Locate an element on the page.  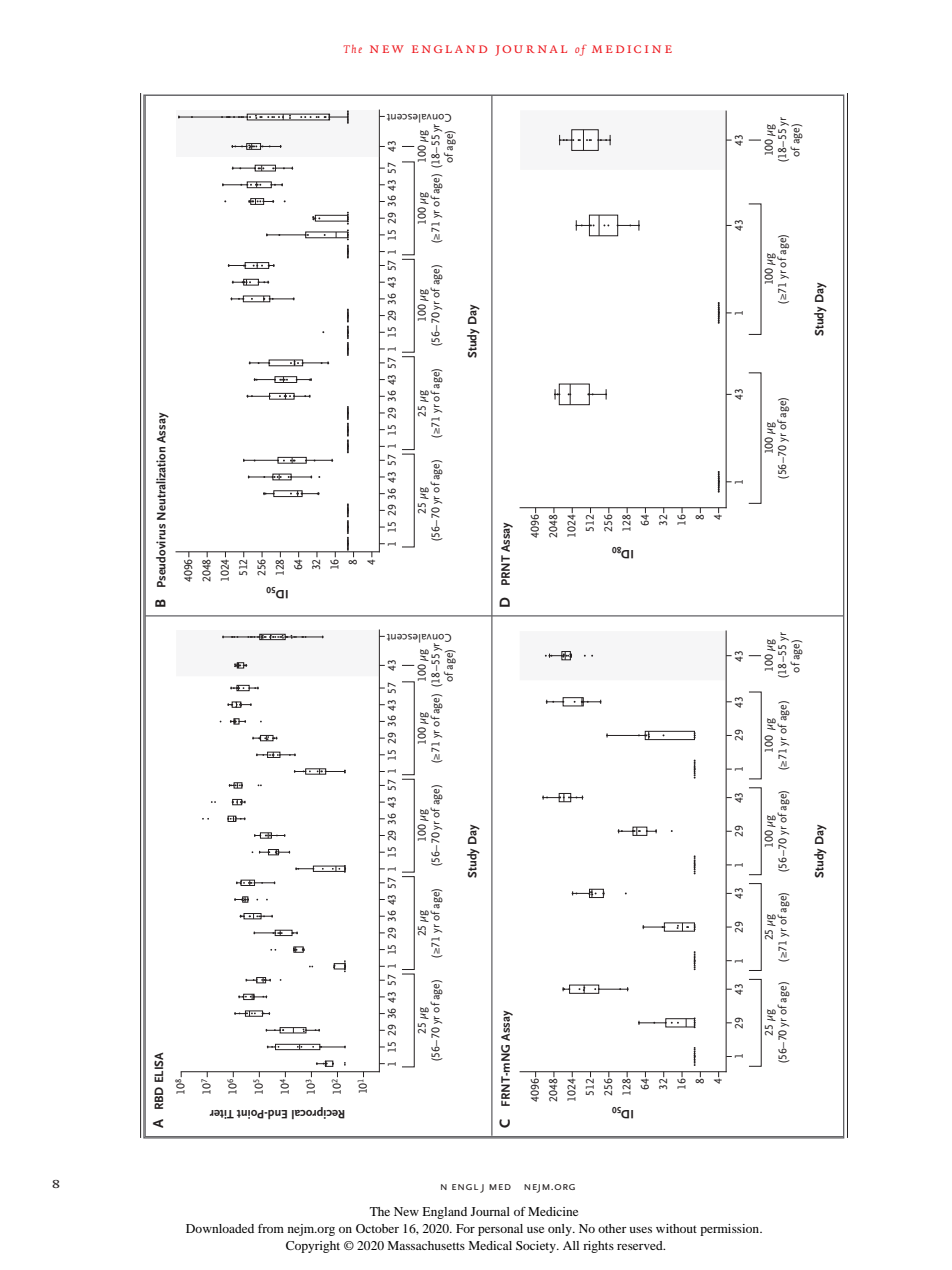
without is located at coordinates (676, 1228).
